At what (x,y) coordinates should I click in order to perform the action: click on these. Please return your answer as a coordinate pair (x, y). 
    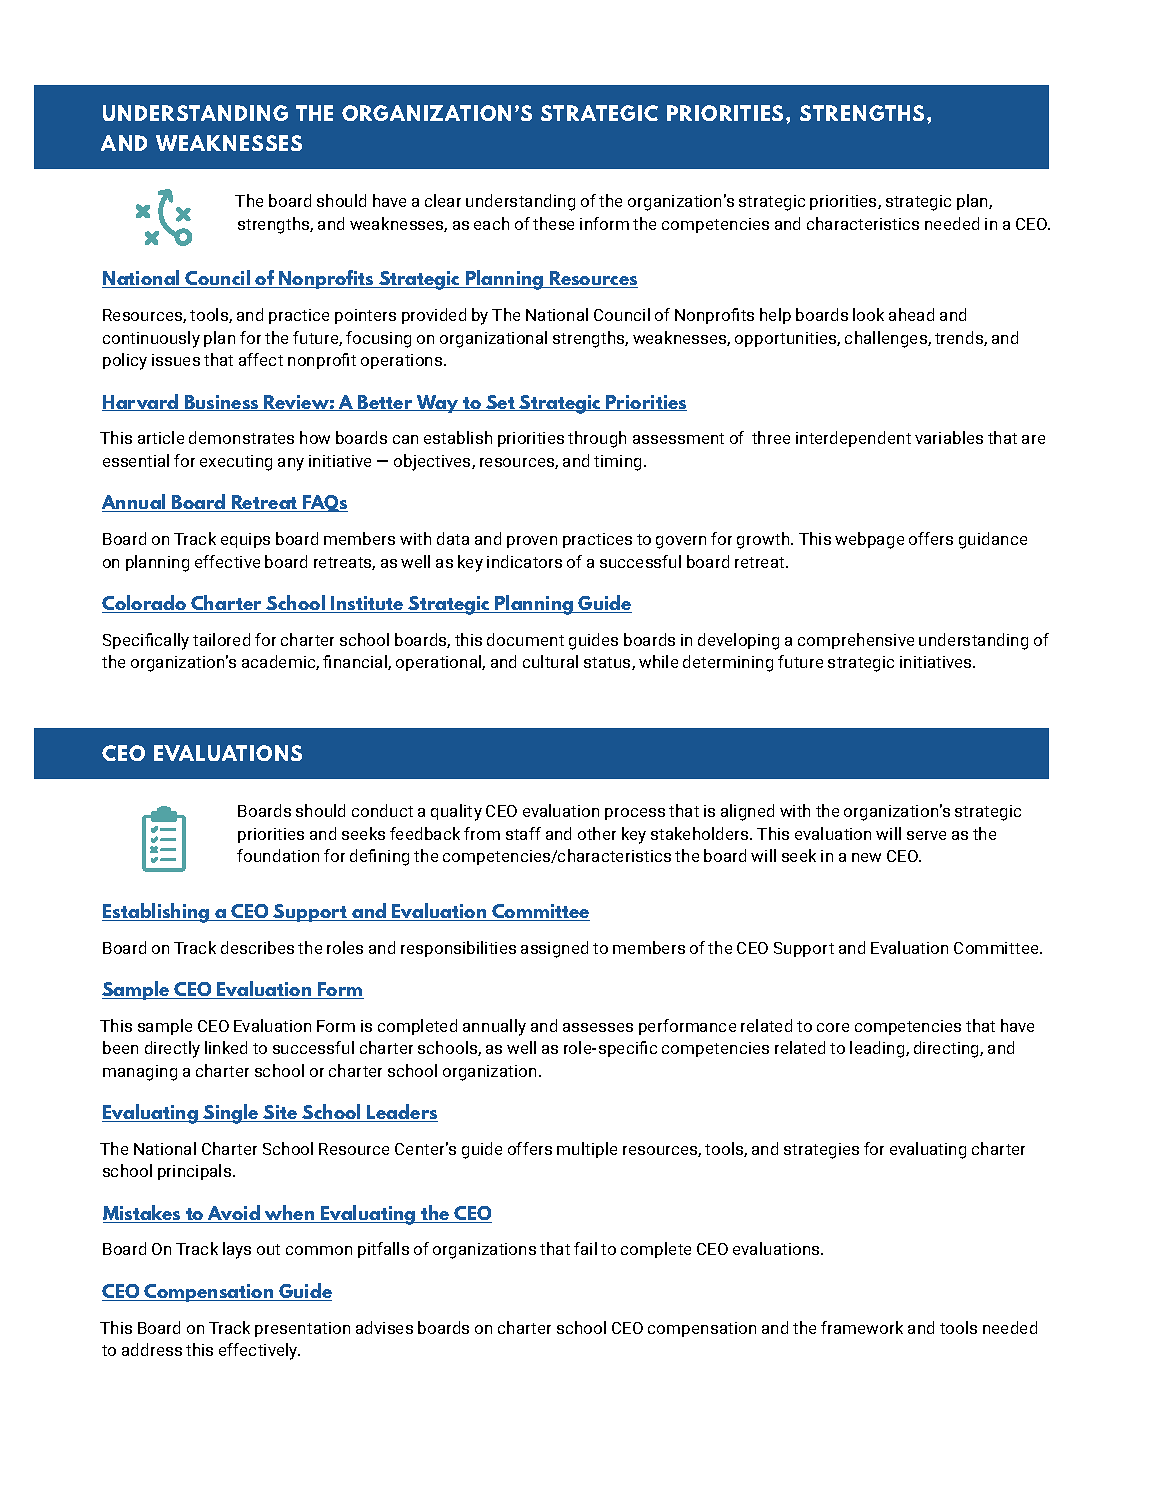
    Looking at the image, I should click on (553, 223).
